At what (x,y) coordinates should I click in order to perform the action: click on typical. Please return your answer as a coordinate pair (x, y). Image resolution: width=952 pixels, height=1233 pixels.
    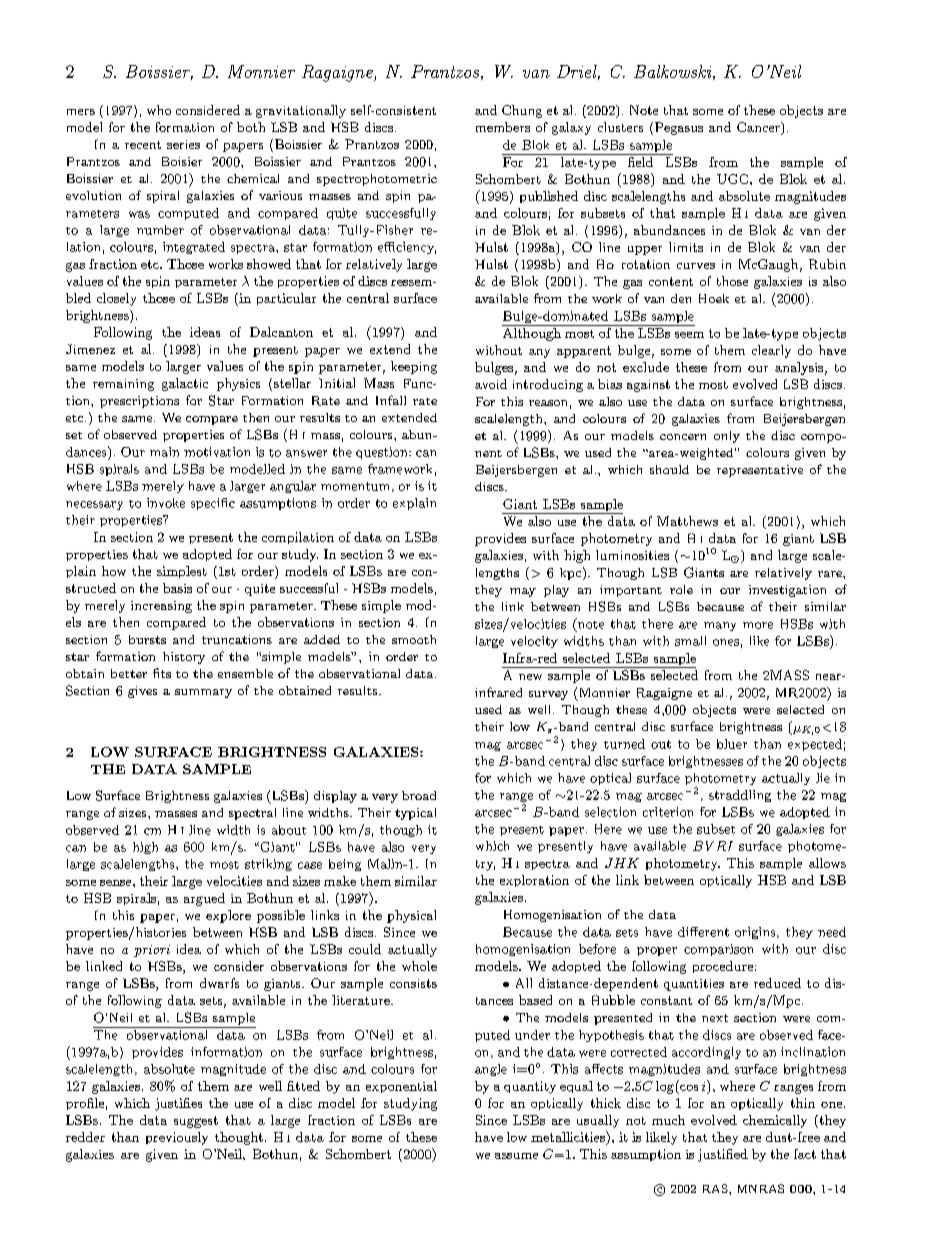
    Looking at the image, I should click on (415, 814).
